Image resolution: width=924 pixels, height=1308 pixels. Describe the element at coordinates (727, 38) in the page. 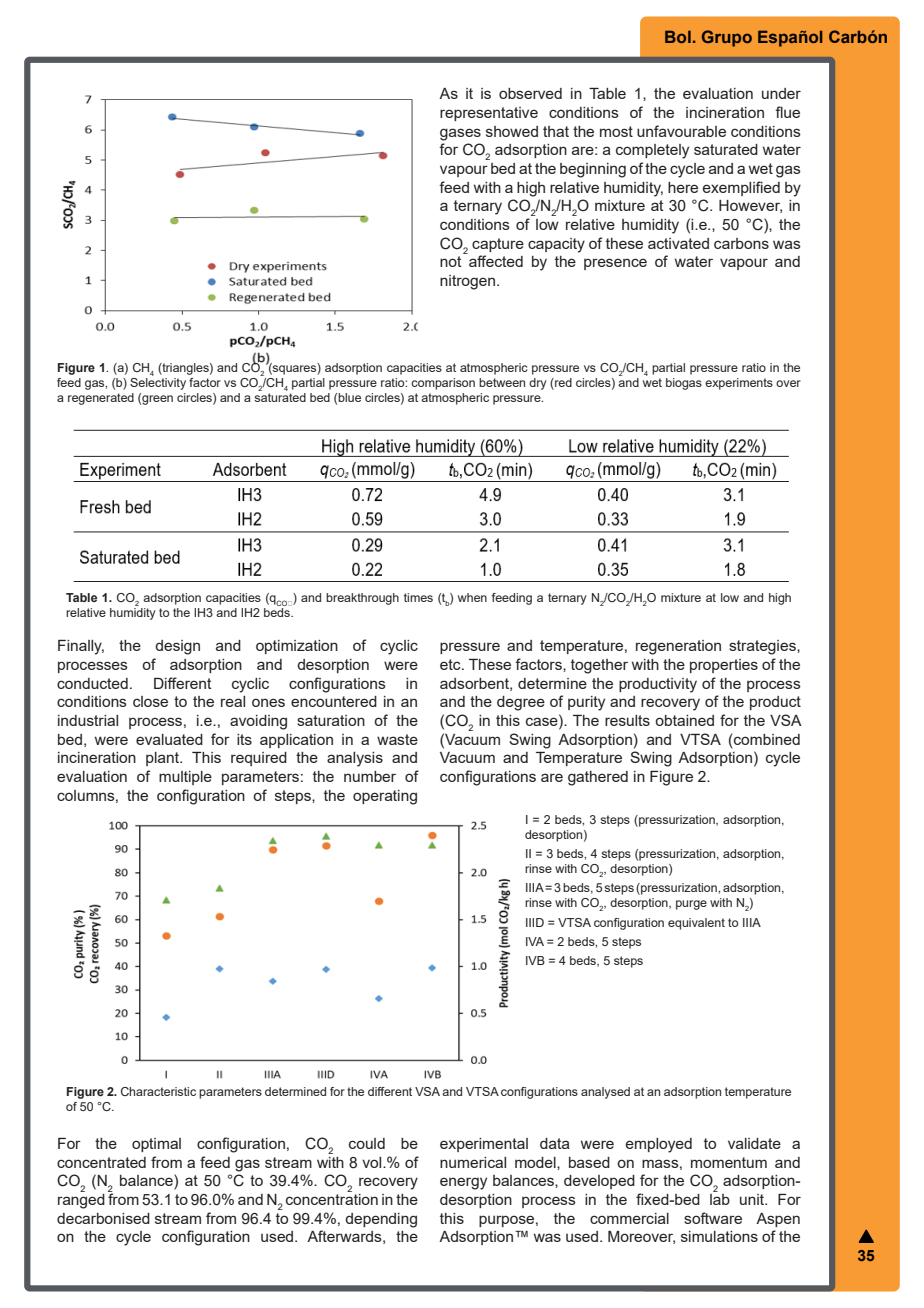

I see `Grupo` at that location.
